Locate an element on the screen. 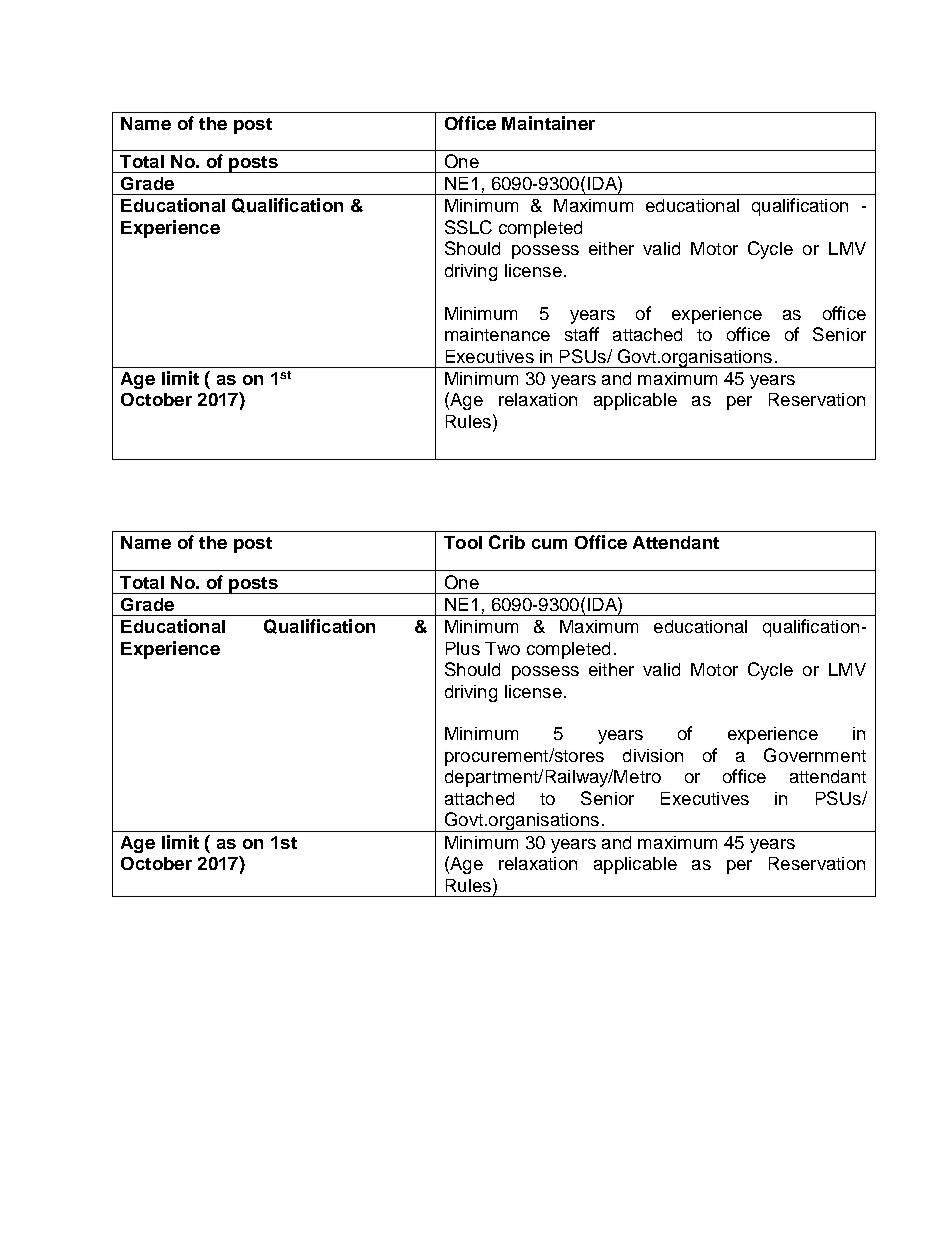 The height and width of the screenshot is (1233, 952). Tool is located at coordinates (463, 542).
